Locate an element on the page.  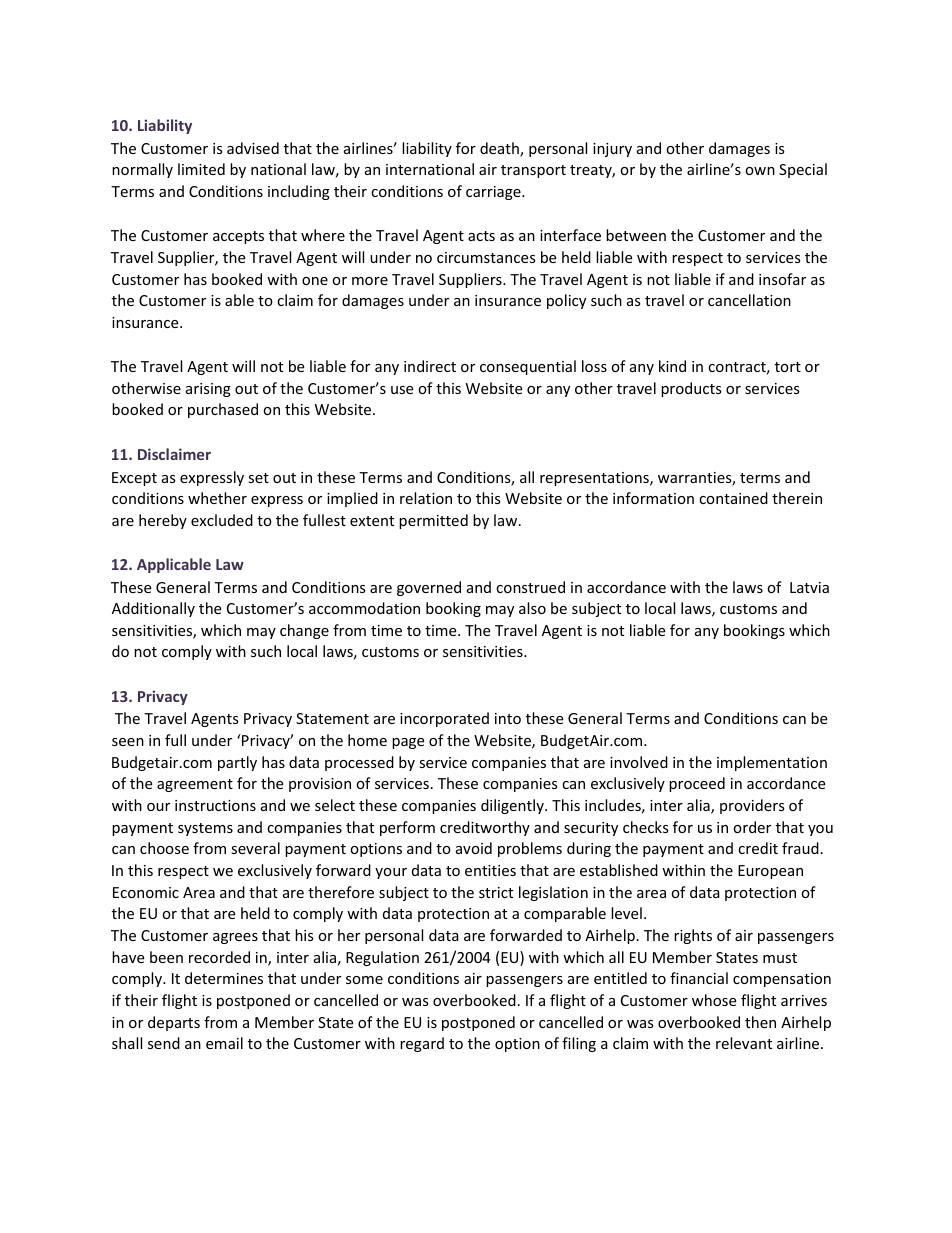
regard is located at coordinates (422, 1044).
